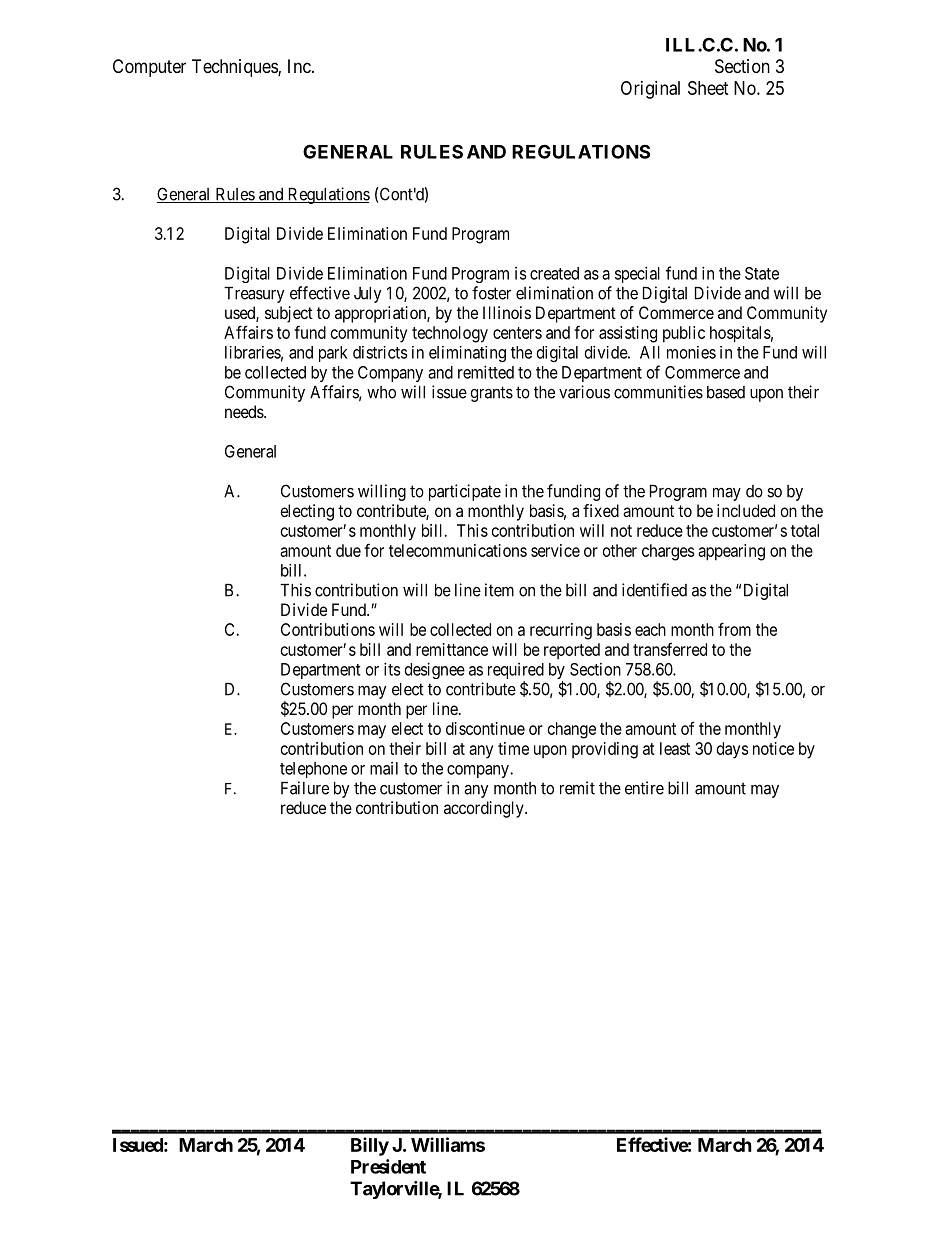 The image size is (952, 1233). Describe the element at coordinates (254, 295) in the page. I see `Treasury` at that location.
